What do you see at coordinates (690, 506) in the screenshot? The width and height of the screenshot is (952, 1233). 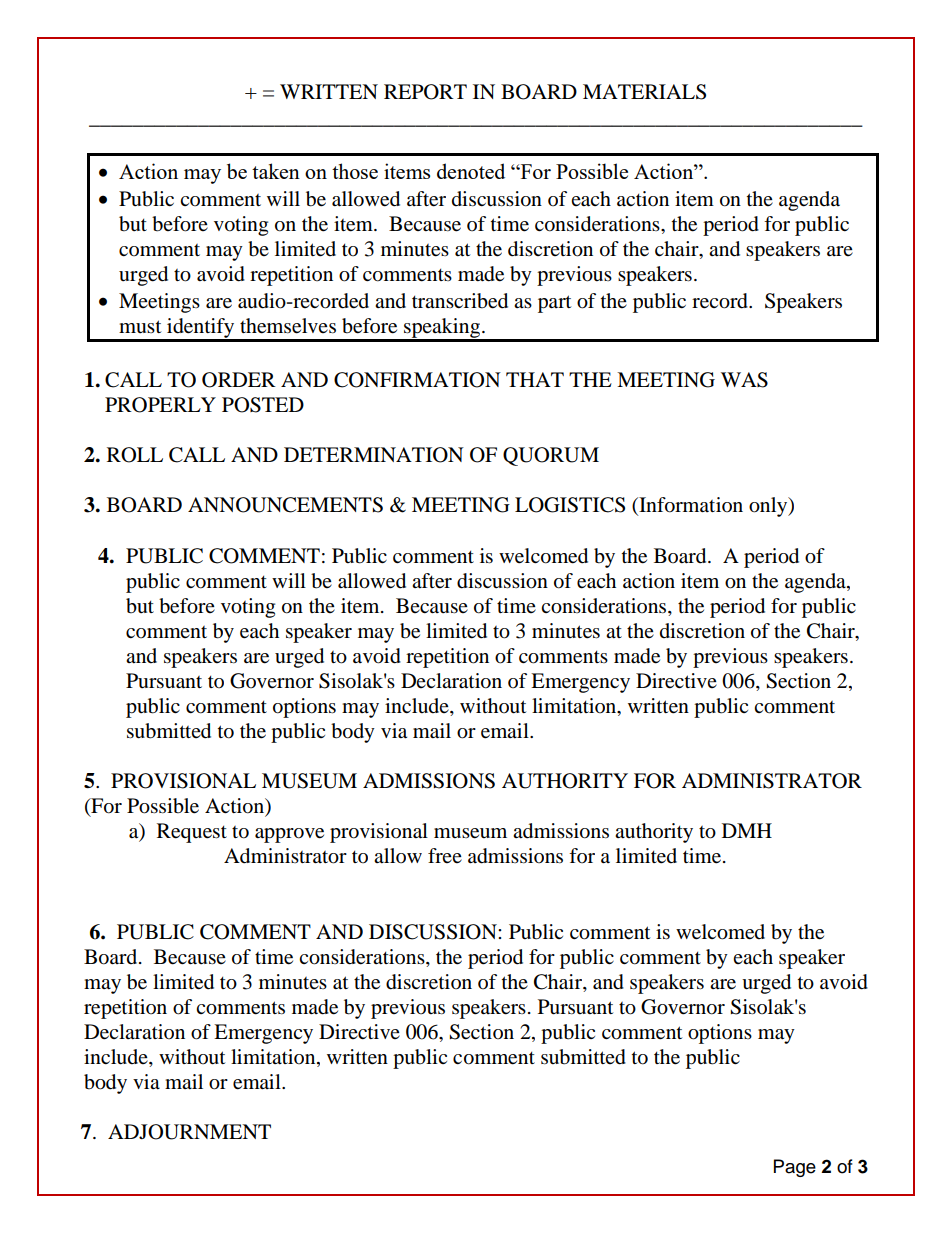 I see `Information` at bounding box center [690, 506].
